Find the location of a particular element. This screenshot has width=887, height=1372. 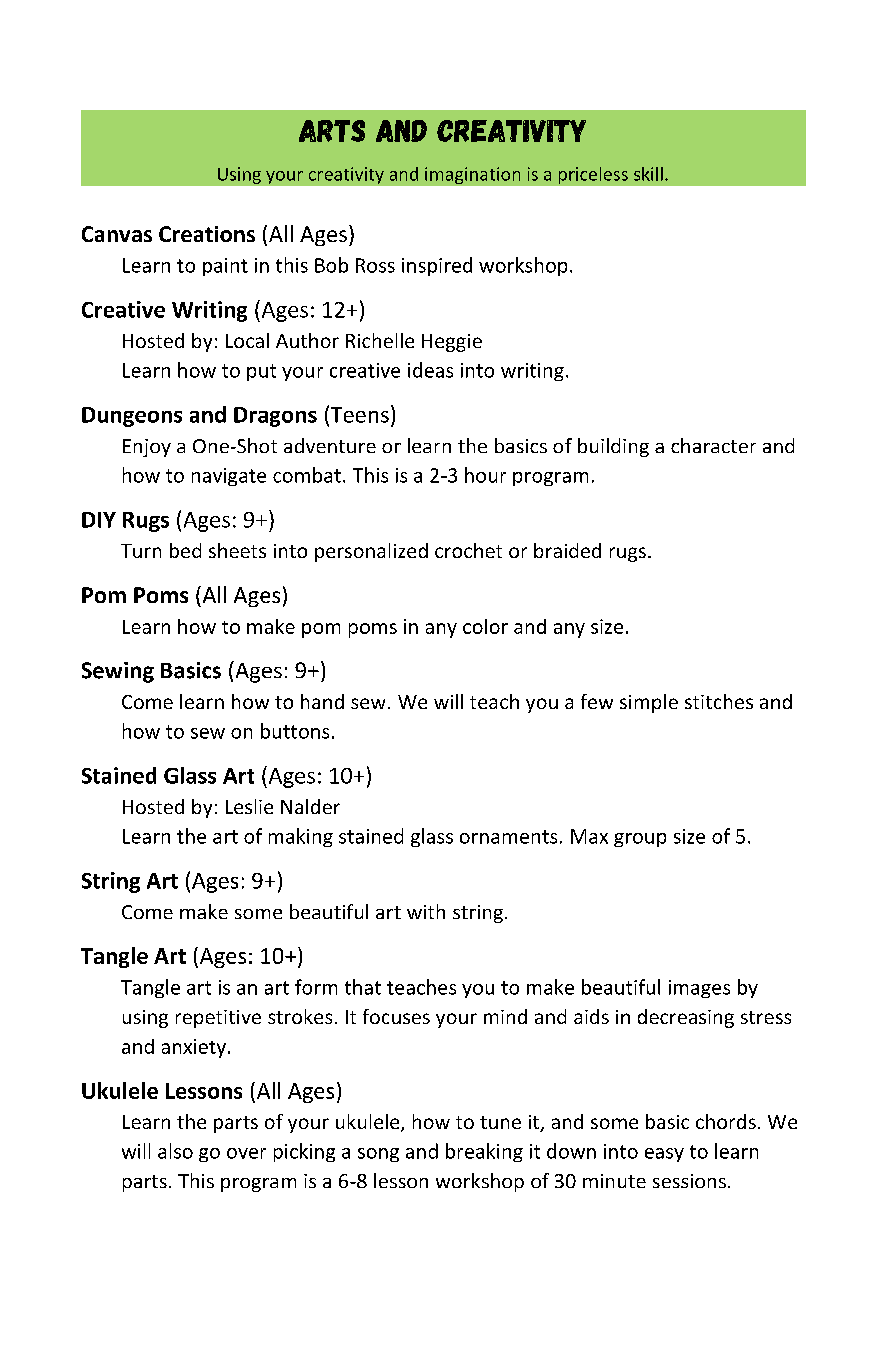

also is located at coordinates (175, 1151).
